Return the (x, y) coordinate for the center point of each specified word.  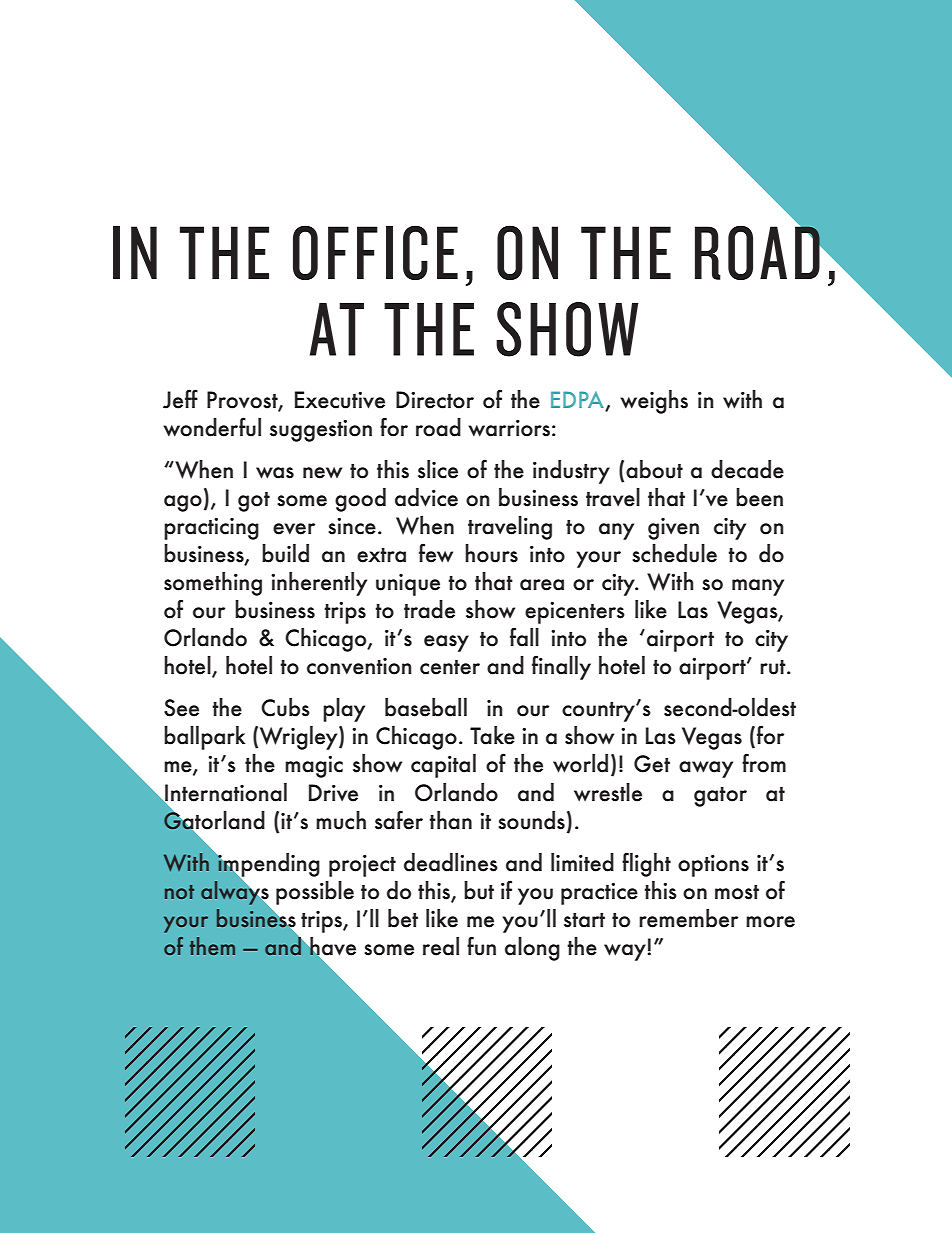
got (254, 502)
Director (435, 400)
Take (492, 735)
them (212, 946)
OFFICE (375, 252)
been (759, 497)
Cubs (285, 707)
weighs (654, 402)
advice (426, 497)
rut (774, 667)
